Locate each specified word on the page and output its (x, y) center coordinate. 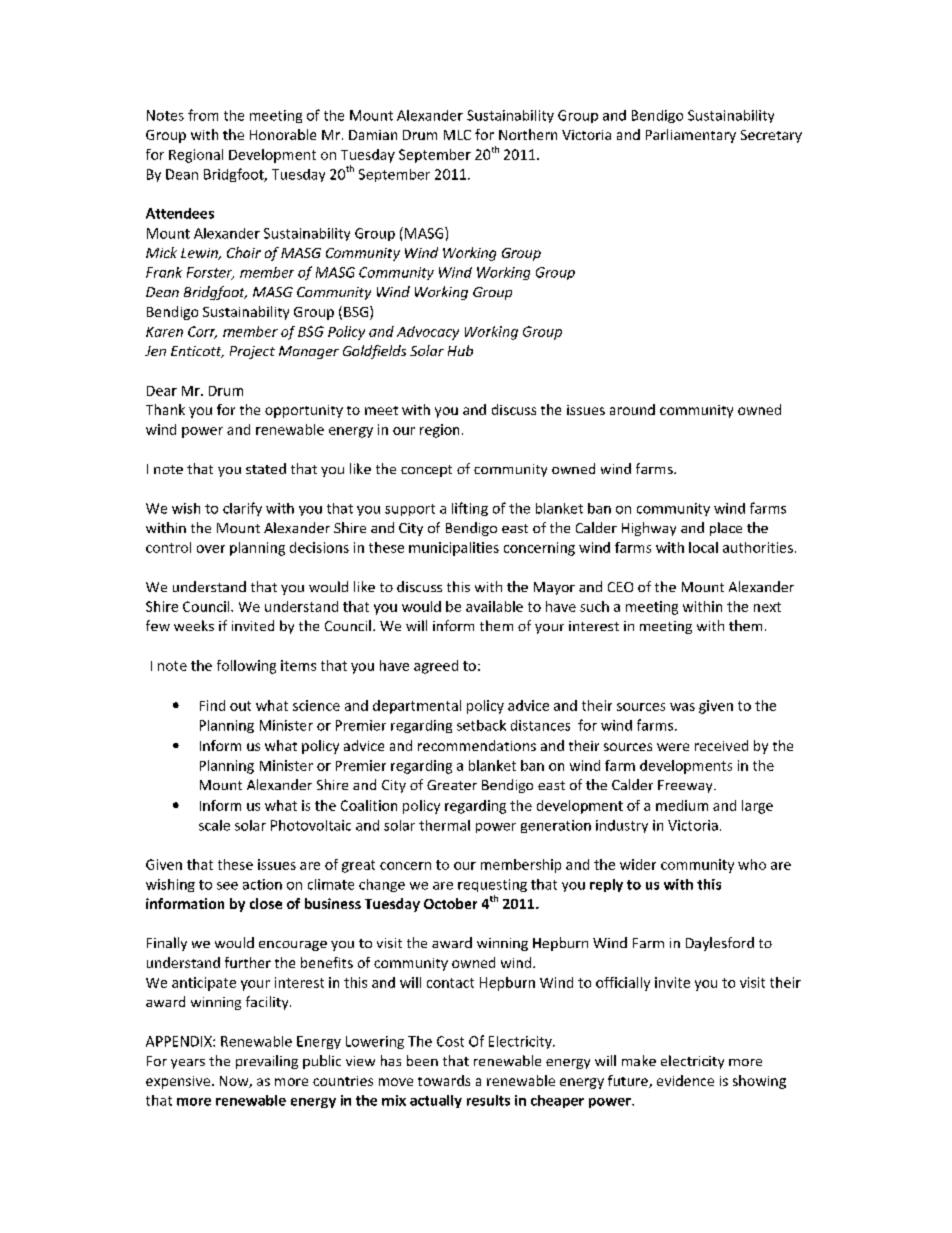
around (632, 409)
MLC (457, 135)
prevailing (267, 1062)
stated (266, 468)
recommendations (477, 745)
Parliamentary (691, 136)
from (203, 115)
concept (426, 471)
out (240, 706)
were (673, 747)
